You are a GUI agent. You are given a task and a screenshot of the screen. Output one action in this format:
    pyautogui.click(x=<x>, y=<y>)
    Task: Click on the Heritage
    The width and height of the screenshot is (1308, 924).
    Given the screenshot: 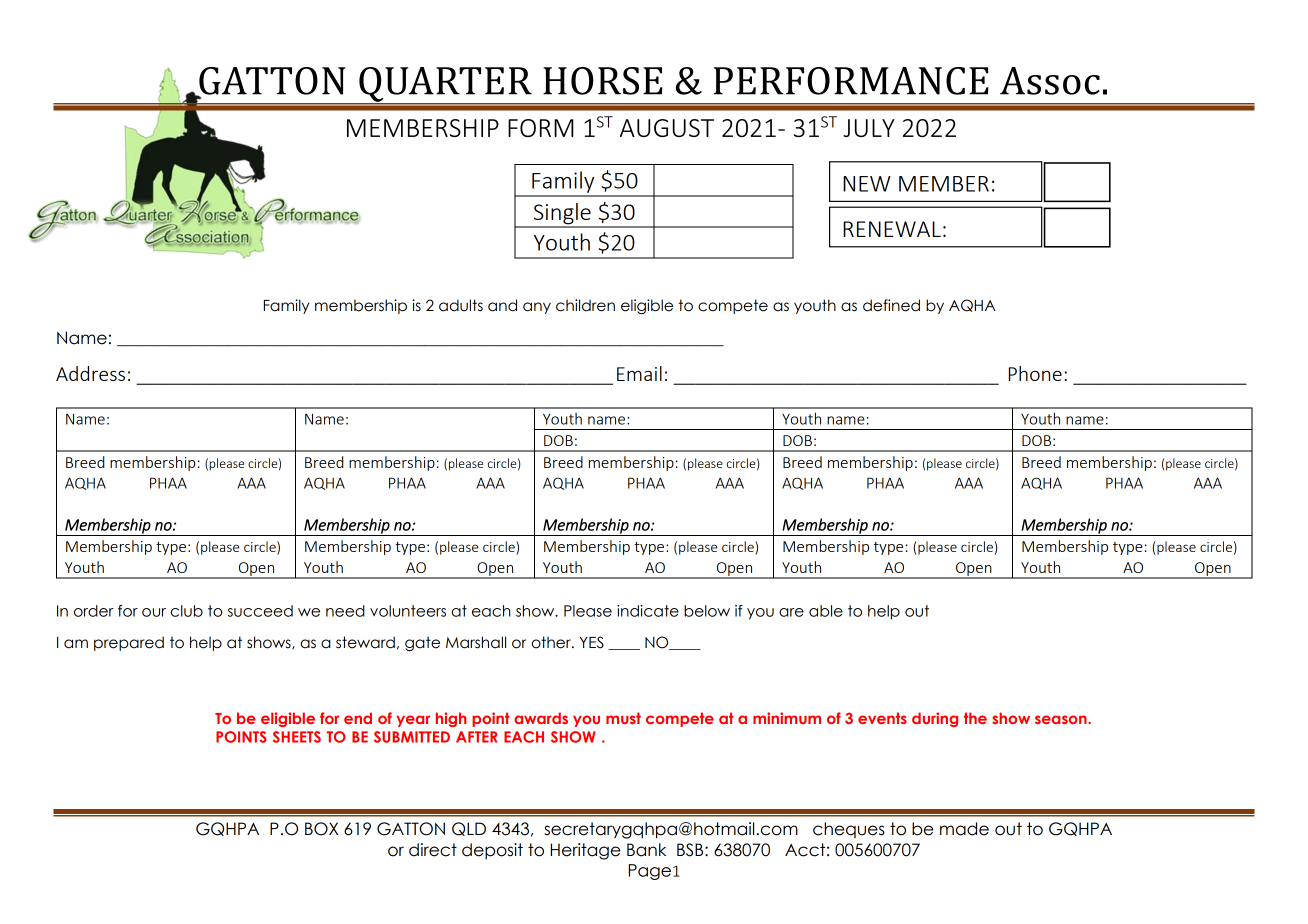 What is the action you would take?
    pyautogui.click(x=585, y=851)
